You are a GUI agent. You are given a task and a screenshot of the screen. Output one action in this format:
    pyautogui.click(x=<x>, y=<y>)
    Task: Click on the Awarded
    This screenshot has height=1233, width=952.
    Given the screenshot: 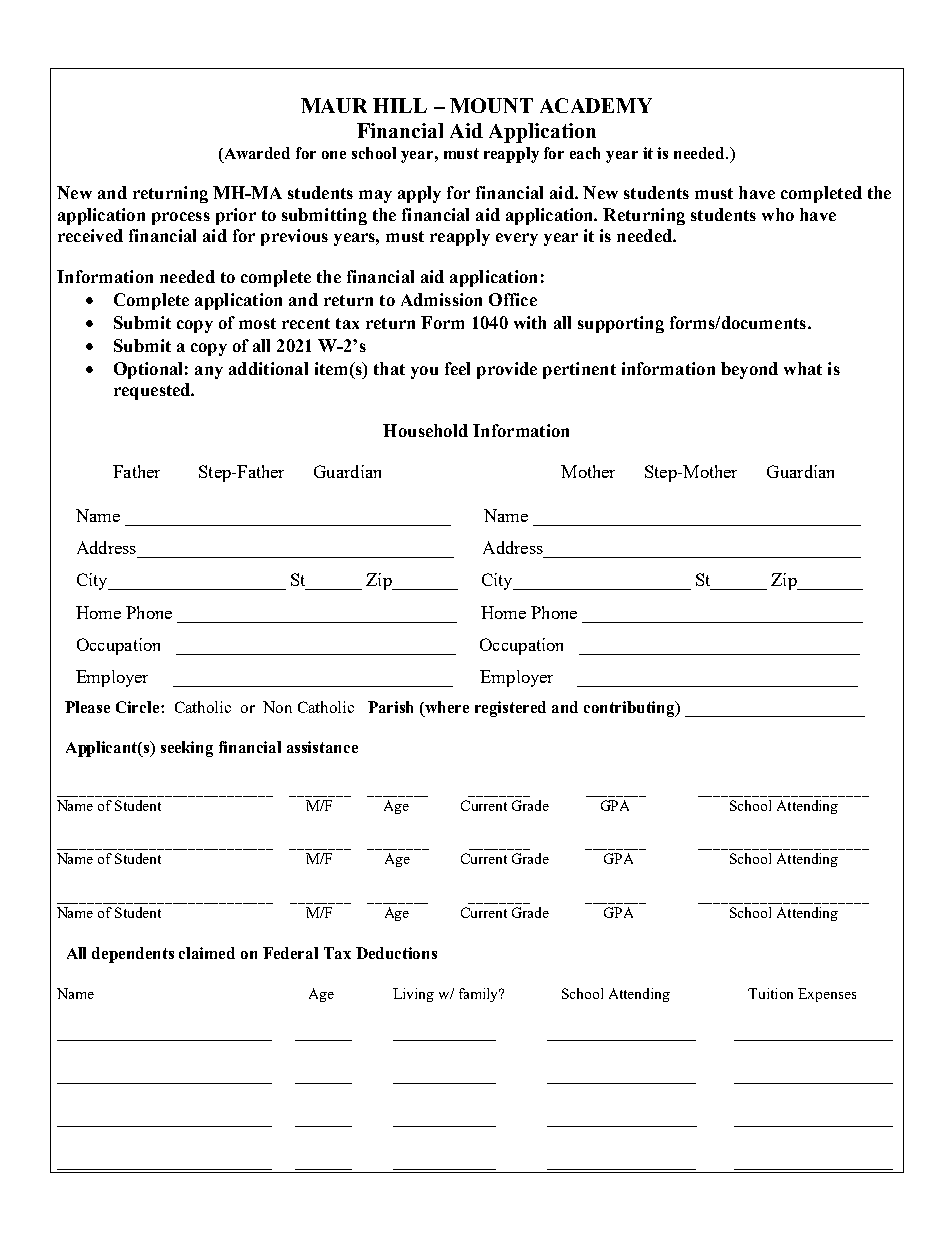 What is the action you would take?
    pyautogui.click(x=256, y=153)
